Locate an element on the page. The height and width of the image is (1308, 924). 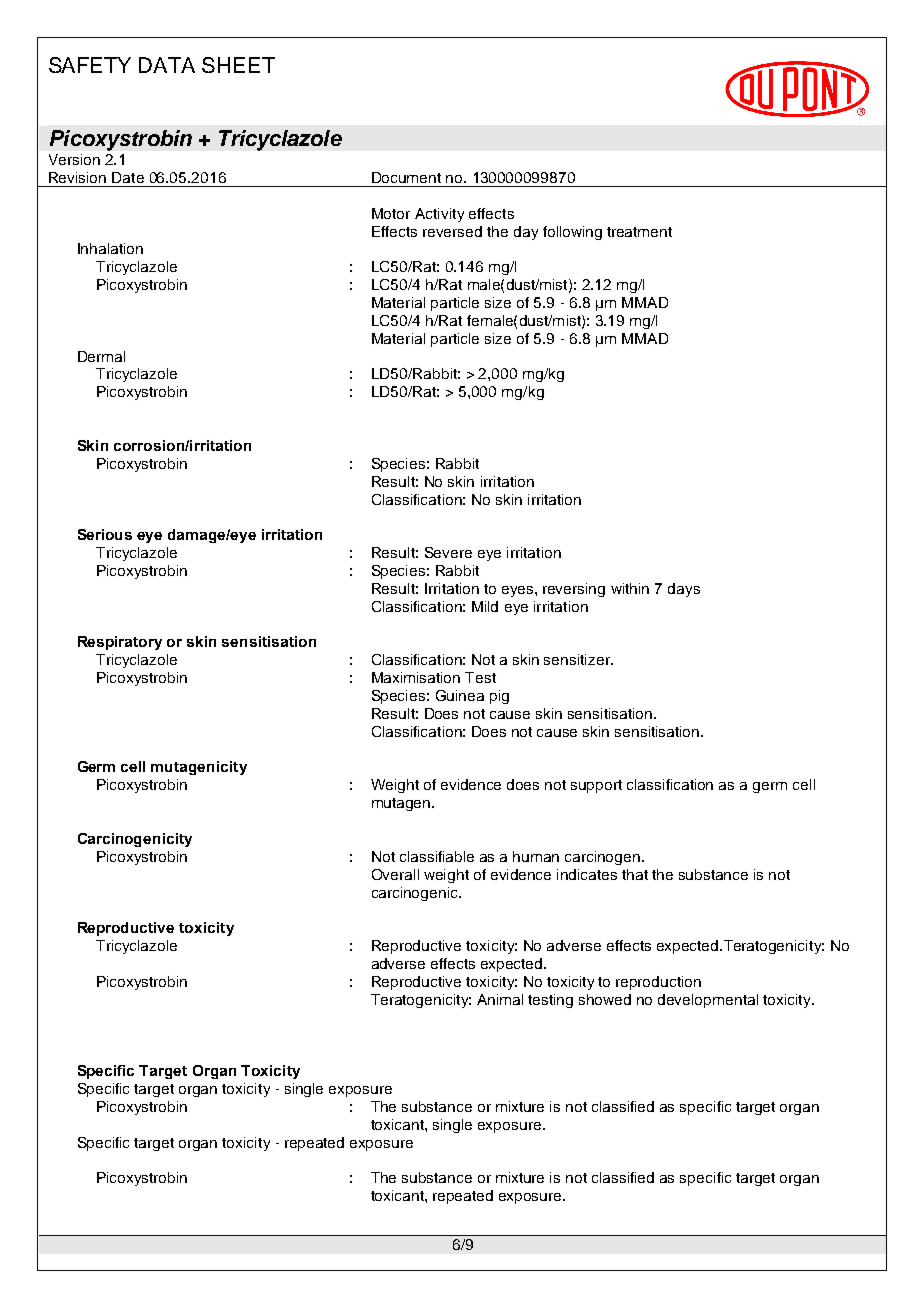
Inhalation is located at coordinates (110, 248).
